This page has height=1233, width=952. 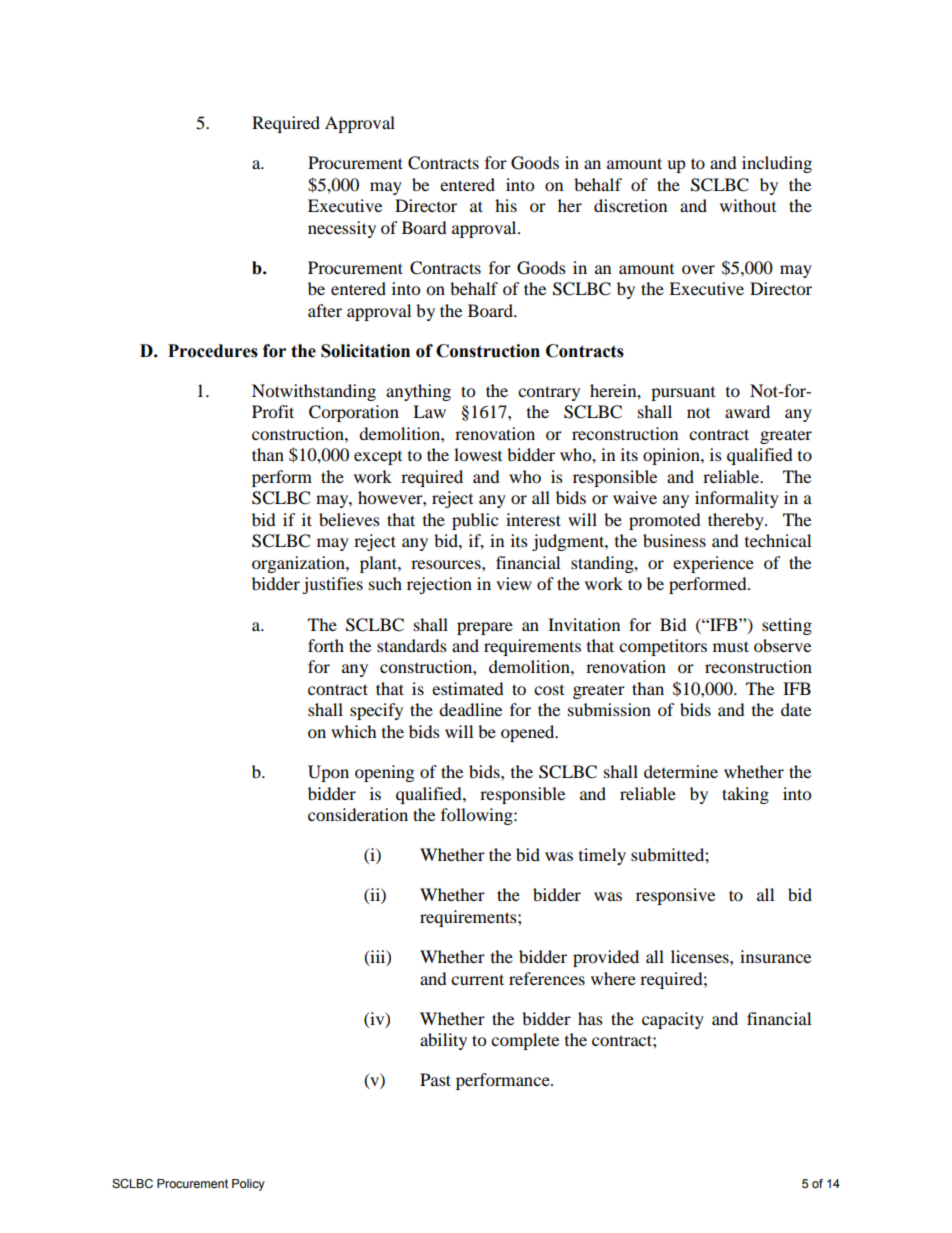 I want to click on Policy, so click(x=248, y=1185).
